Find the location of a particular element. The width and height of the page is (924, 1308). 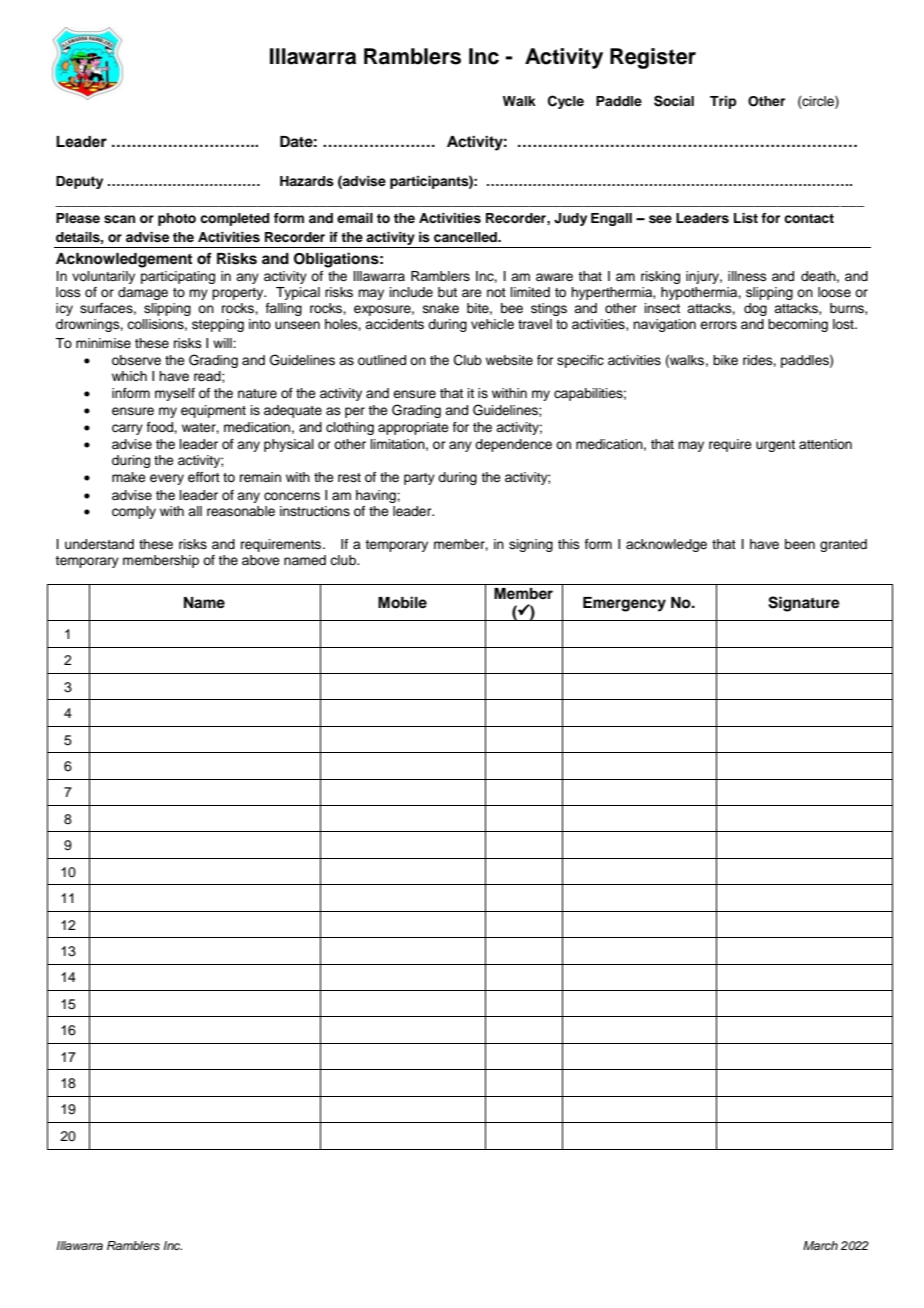

Deputy is located at coordinates (79, 182).
